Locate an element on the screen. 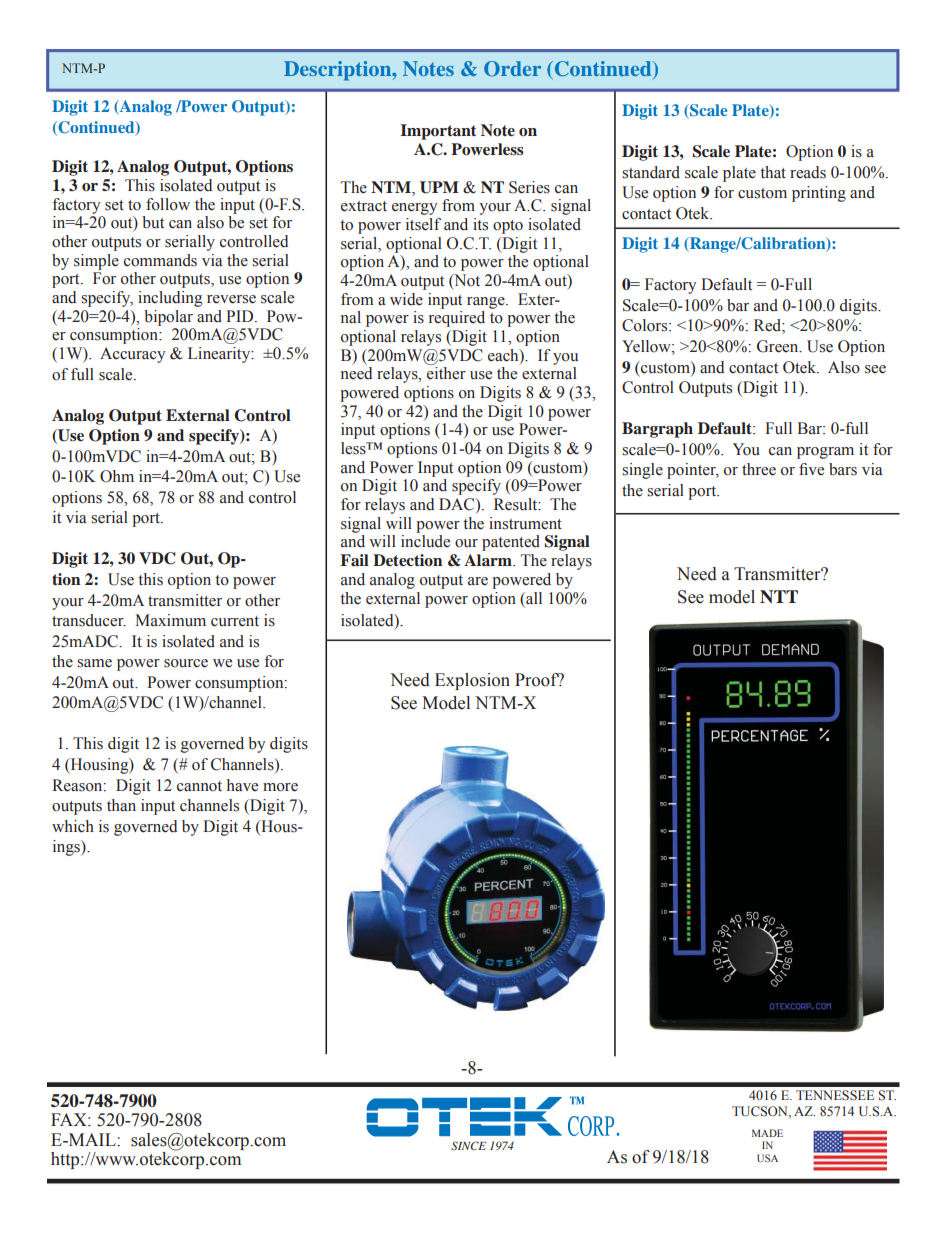 This screenshot has height=1233, width=952. Maximum is located at coordinates (170, 620).
